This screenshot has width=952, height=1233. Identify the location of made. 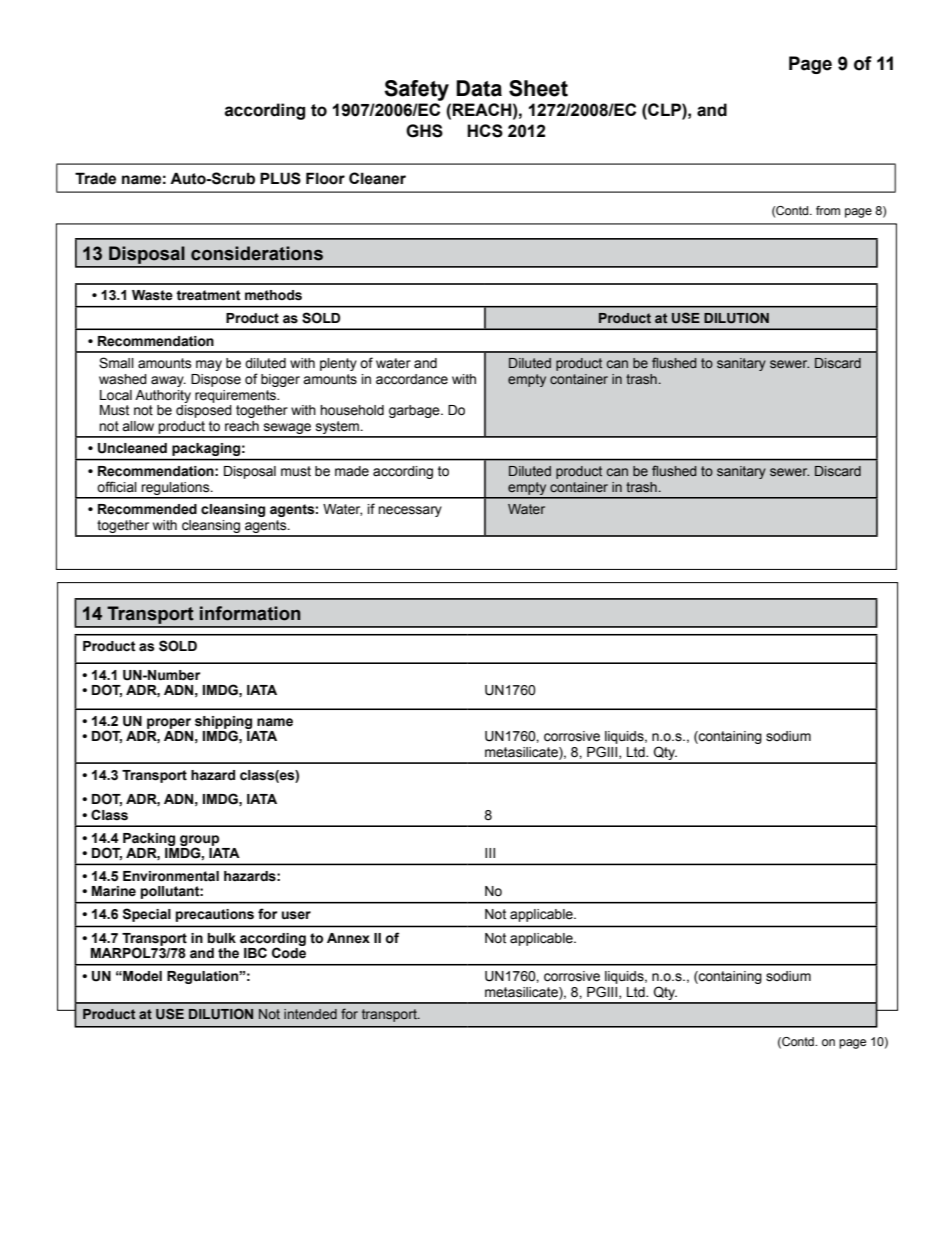
(352, 471).
